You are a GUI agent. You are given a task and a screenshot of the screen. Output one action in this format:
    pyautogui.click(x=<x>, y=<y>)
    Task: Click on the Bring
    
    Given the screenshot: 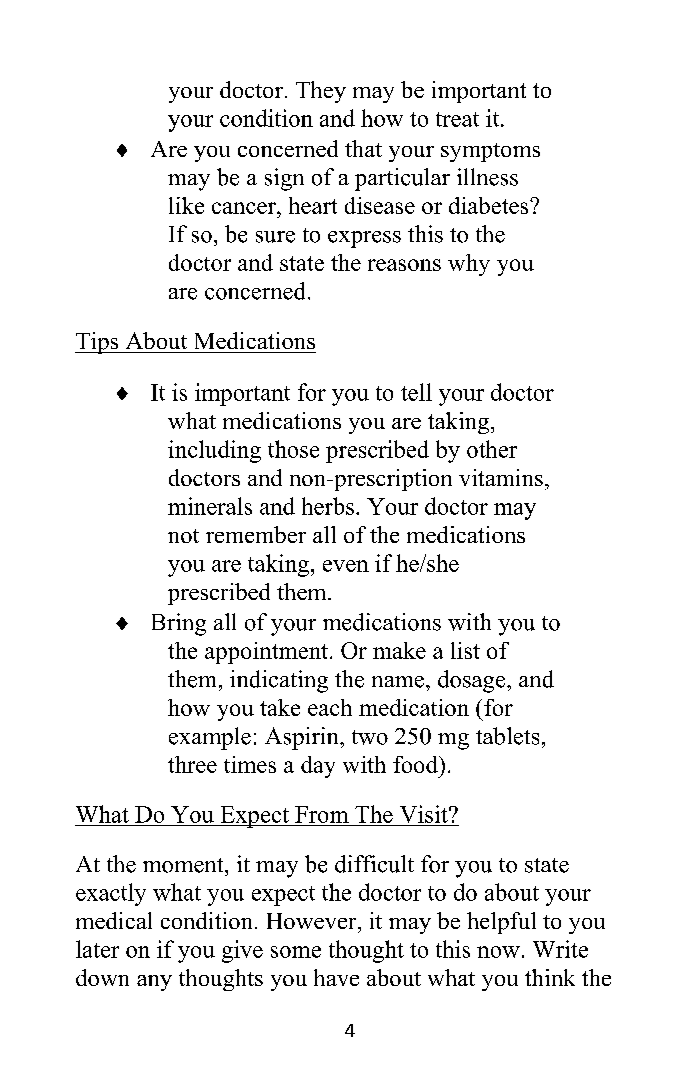 What is the action you would take?
    pyautogui.click(x=179, y=624)
